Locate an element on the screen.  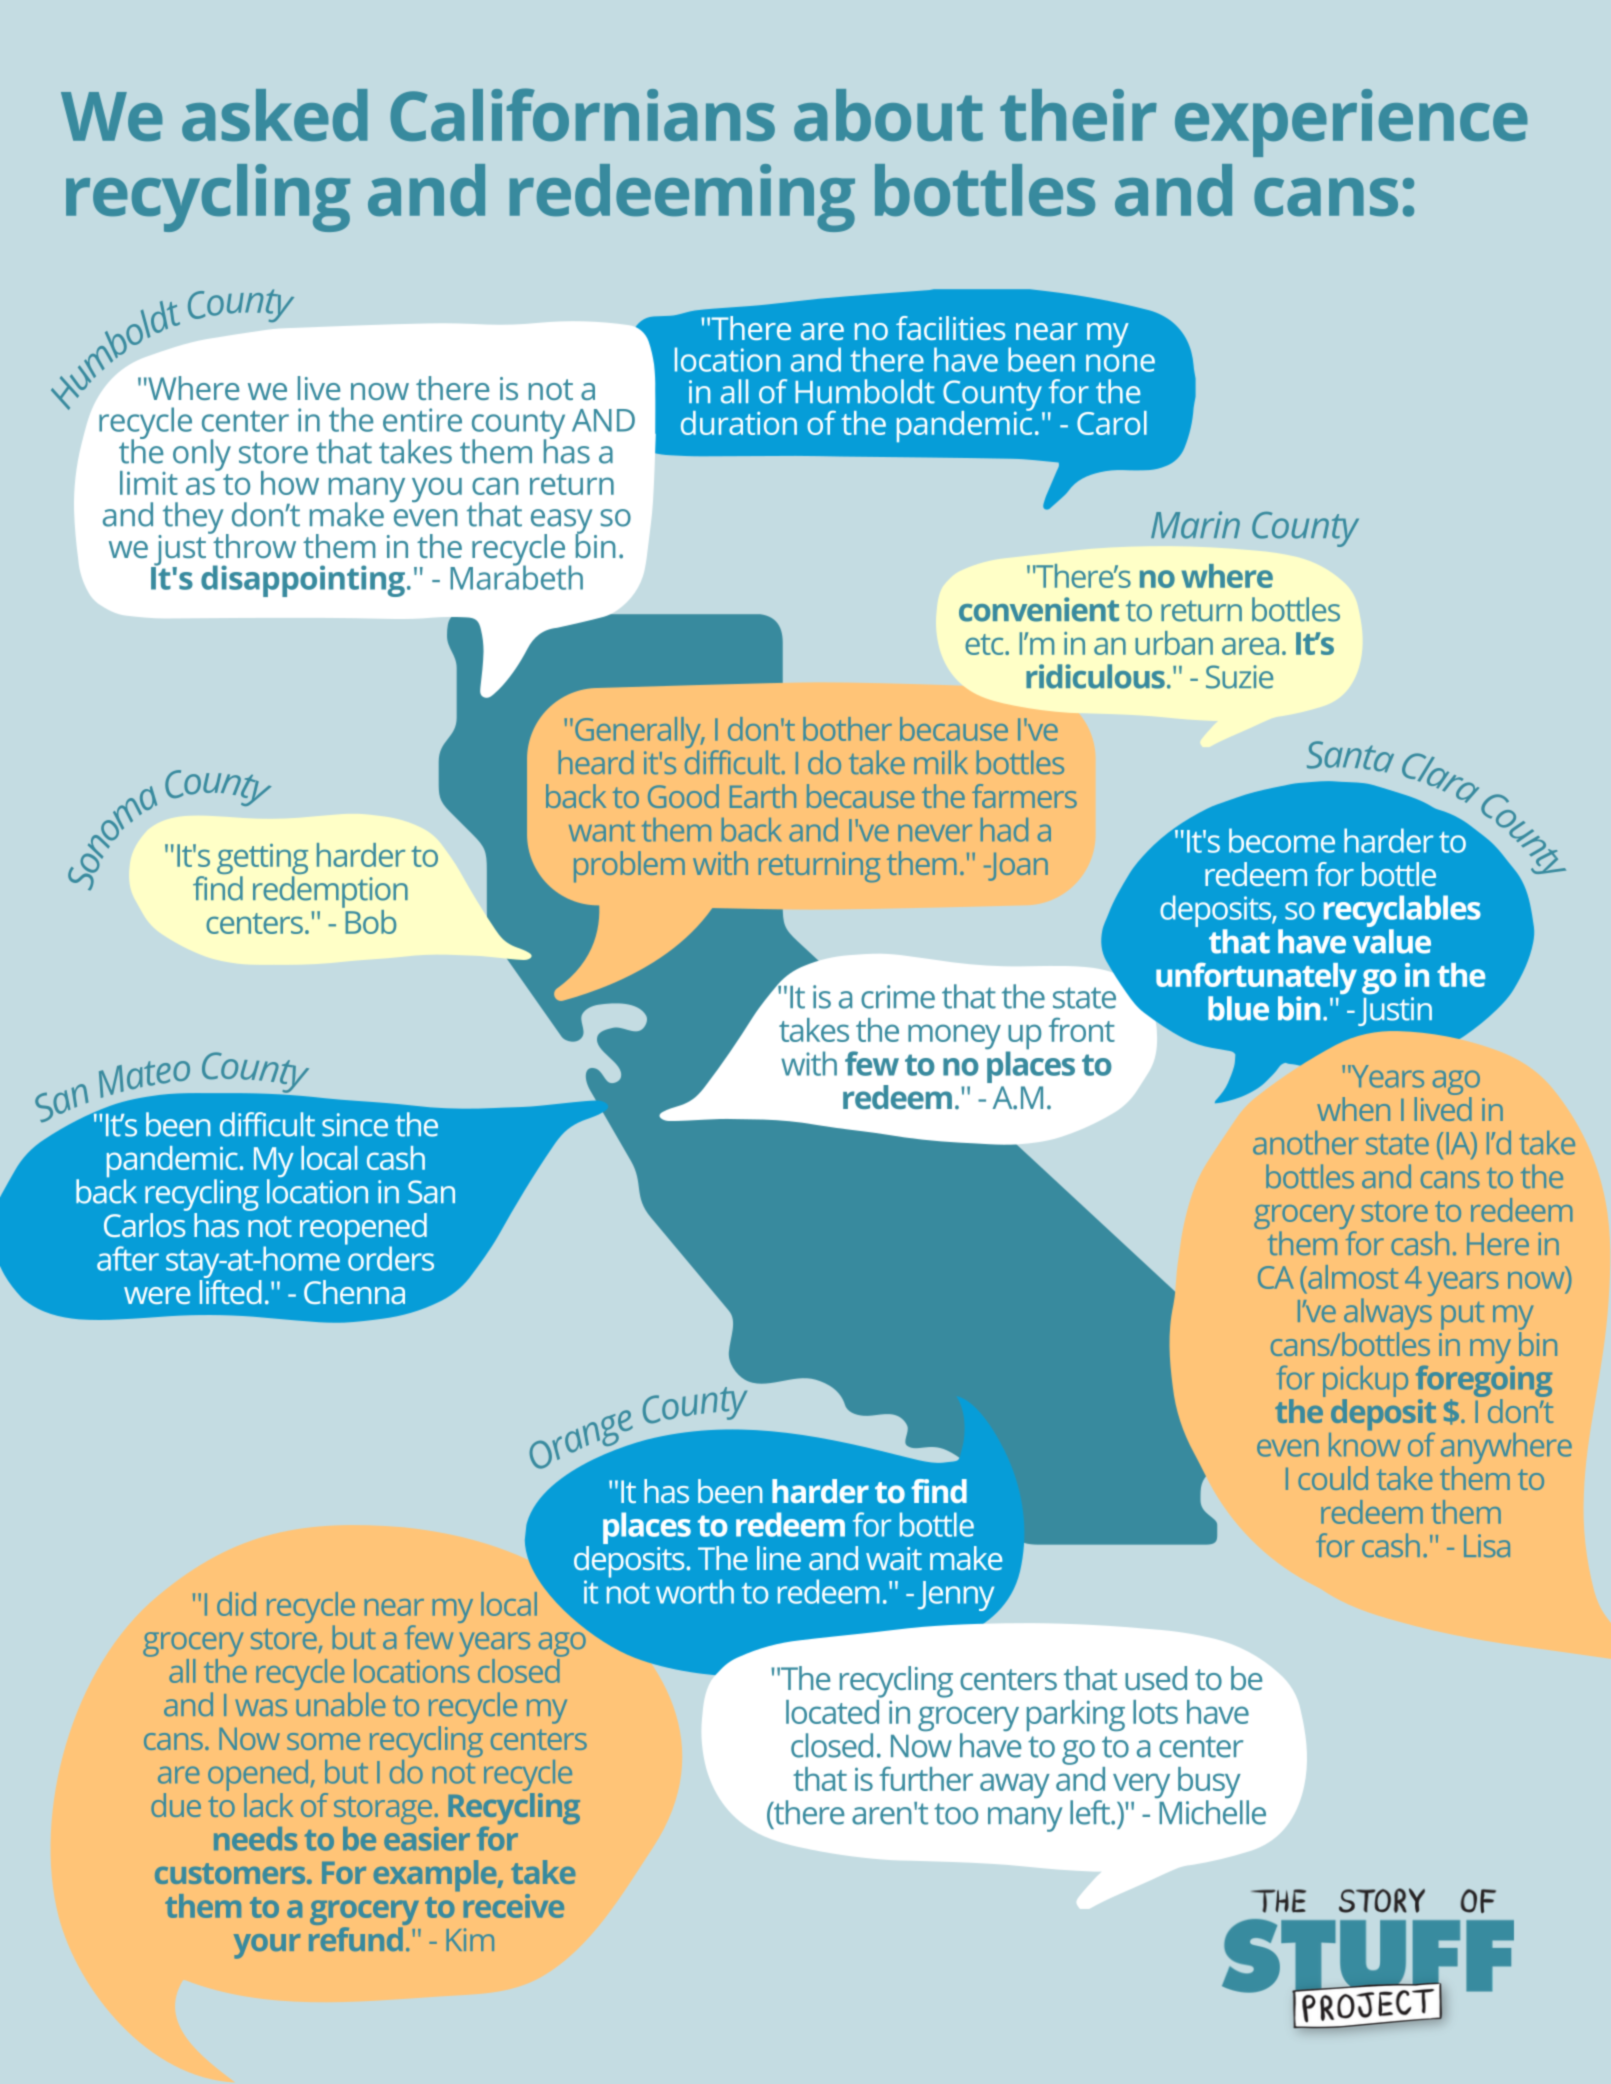
asked is located at coordinates (274, 115).
